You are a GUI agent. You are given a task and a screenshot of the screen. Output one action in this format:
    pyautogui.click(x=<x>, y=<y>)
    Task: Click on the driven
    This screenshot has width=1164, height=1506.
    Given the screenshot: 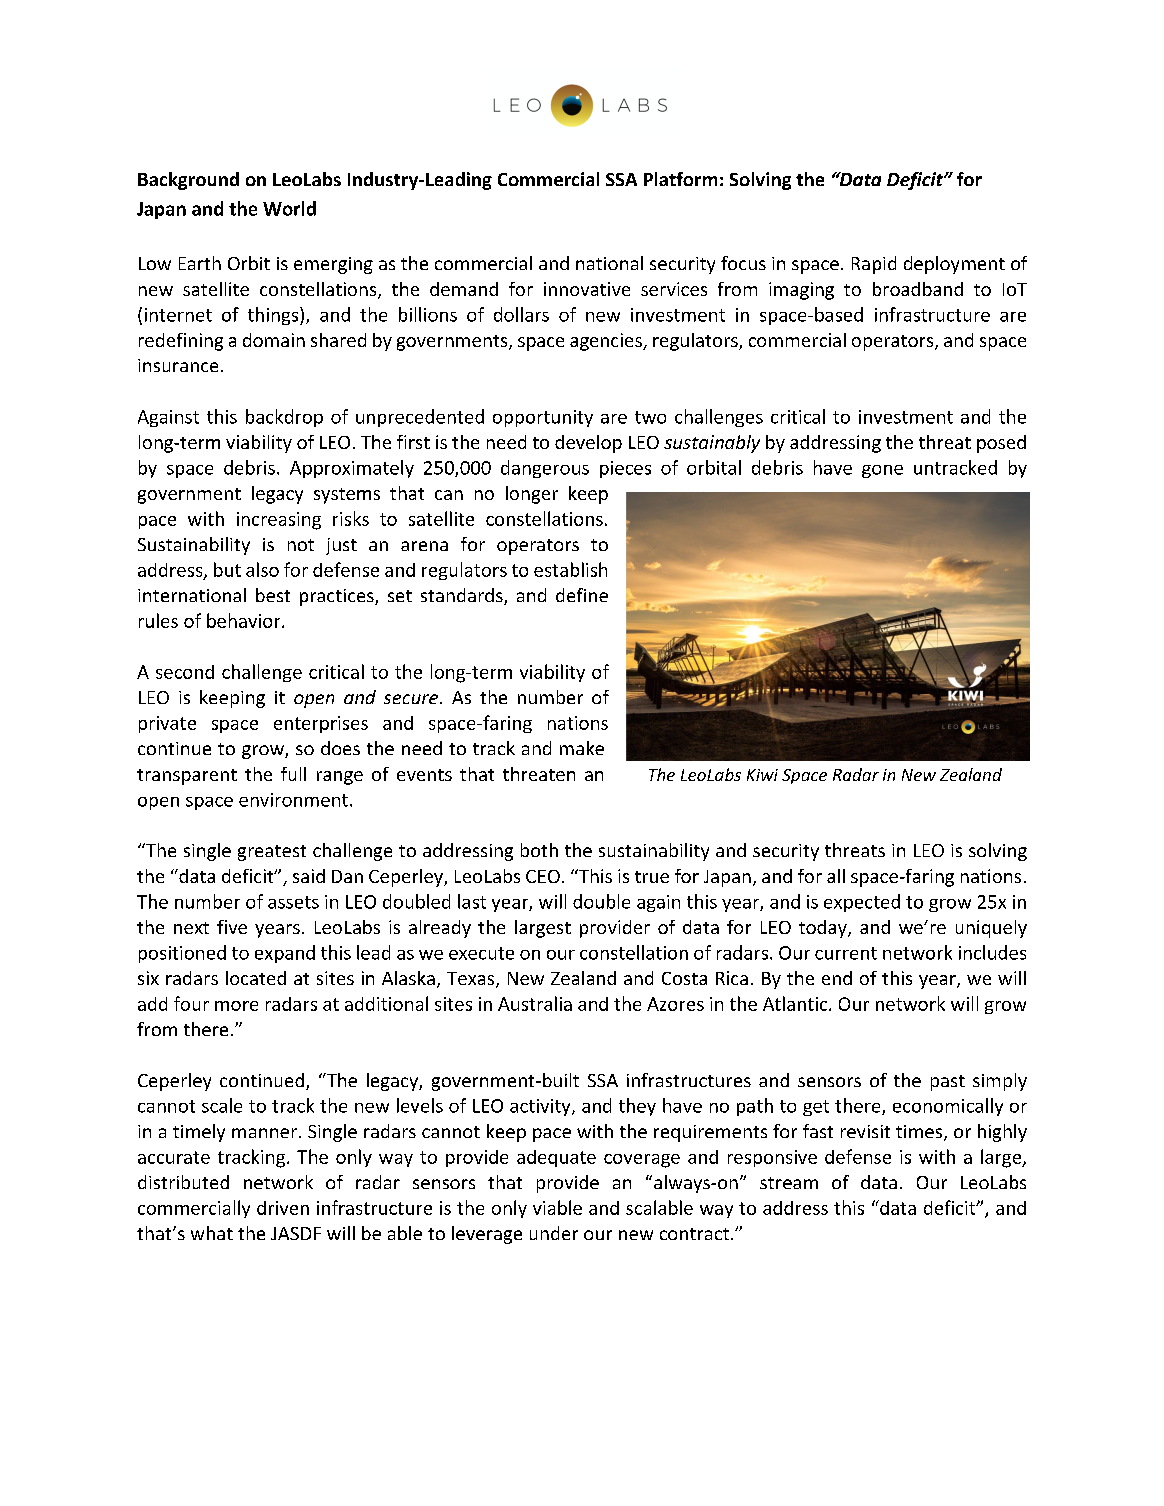 What is the action you would take?
    pyautogui.click(x=283, y=1208)
